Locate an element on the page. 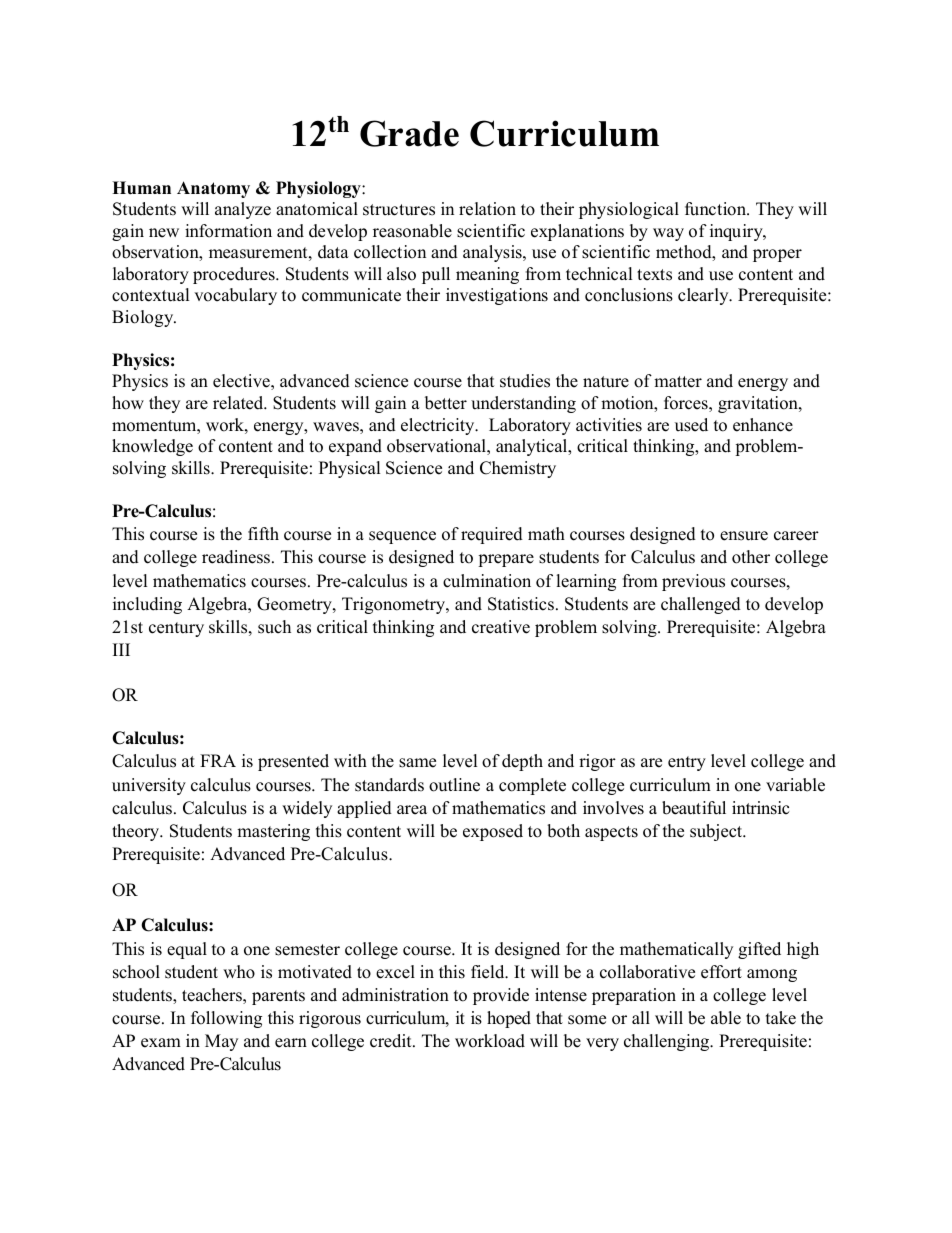 Image resolution: width=952 pixels, height=1233 pixels. take is located at coordinates (781, 1018).
